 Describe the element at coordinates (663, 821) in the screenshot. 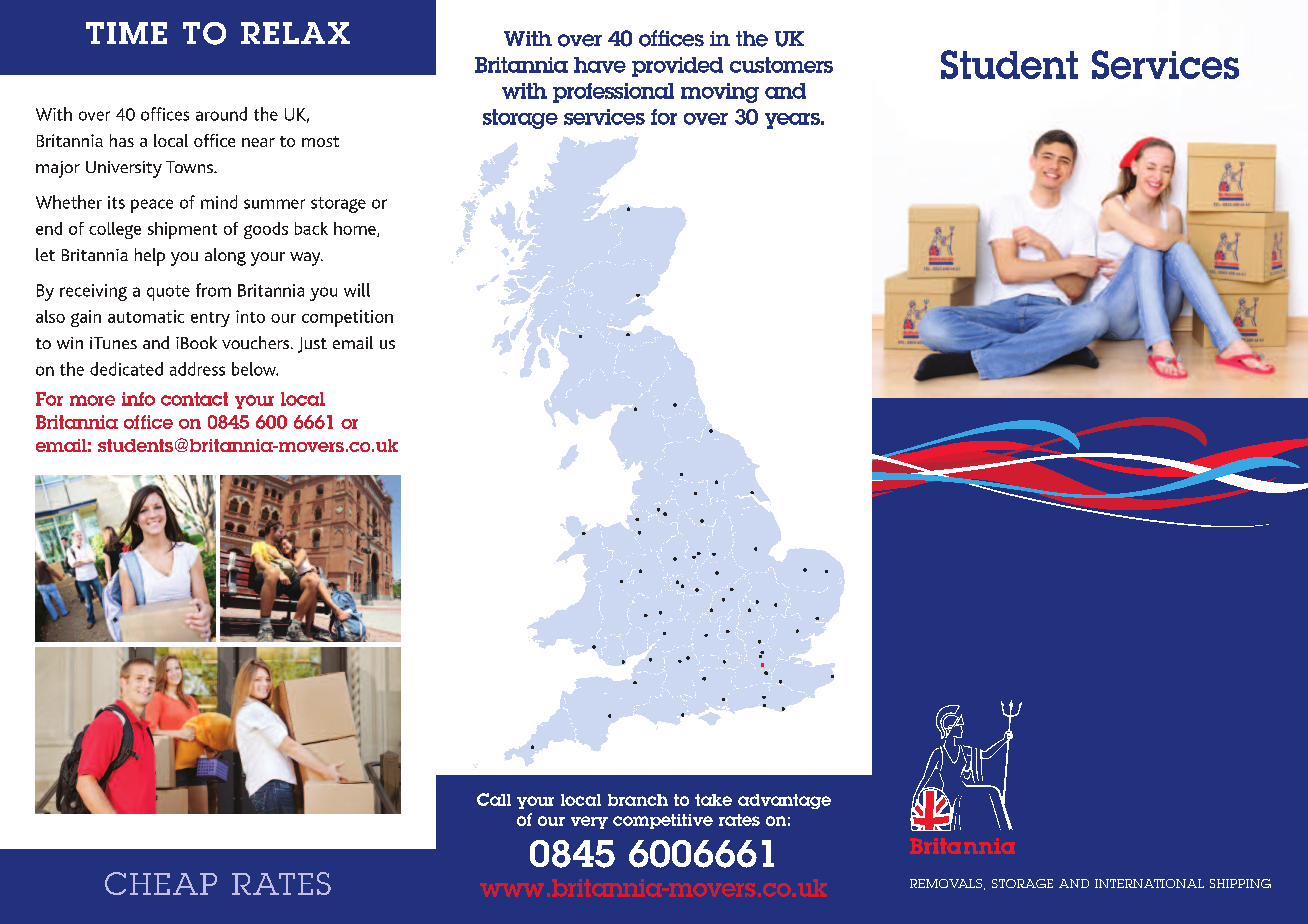

I see `competitive` at that location.
